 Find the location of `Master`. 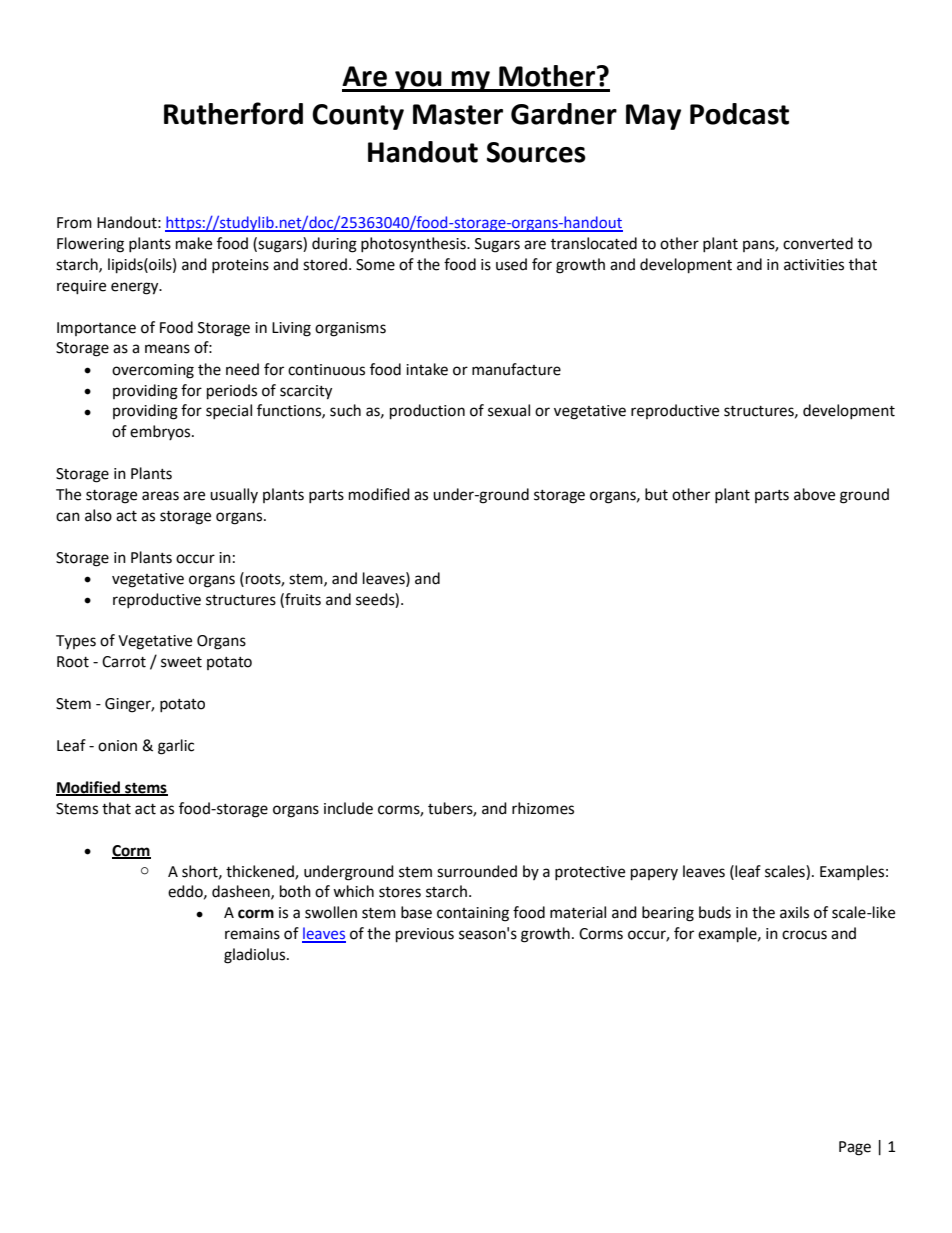

Master is located at coordinates (458, 114).
